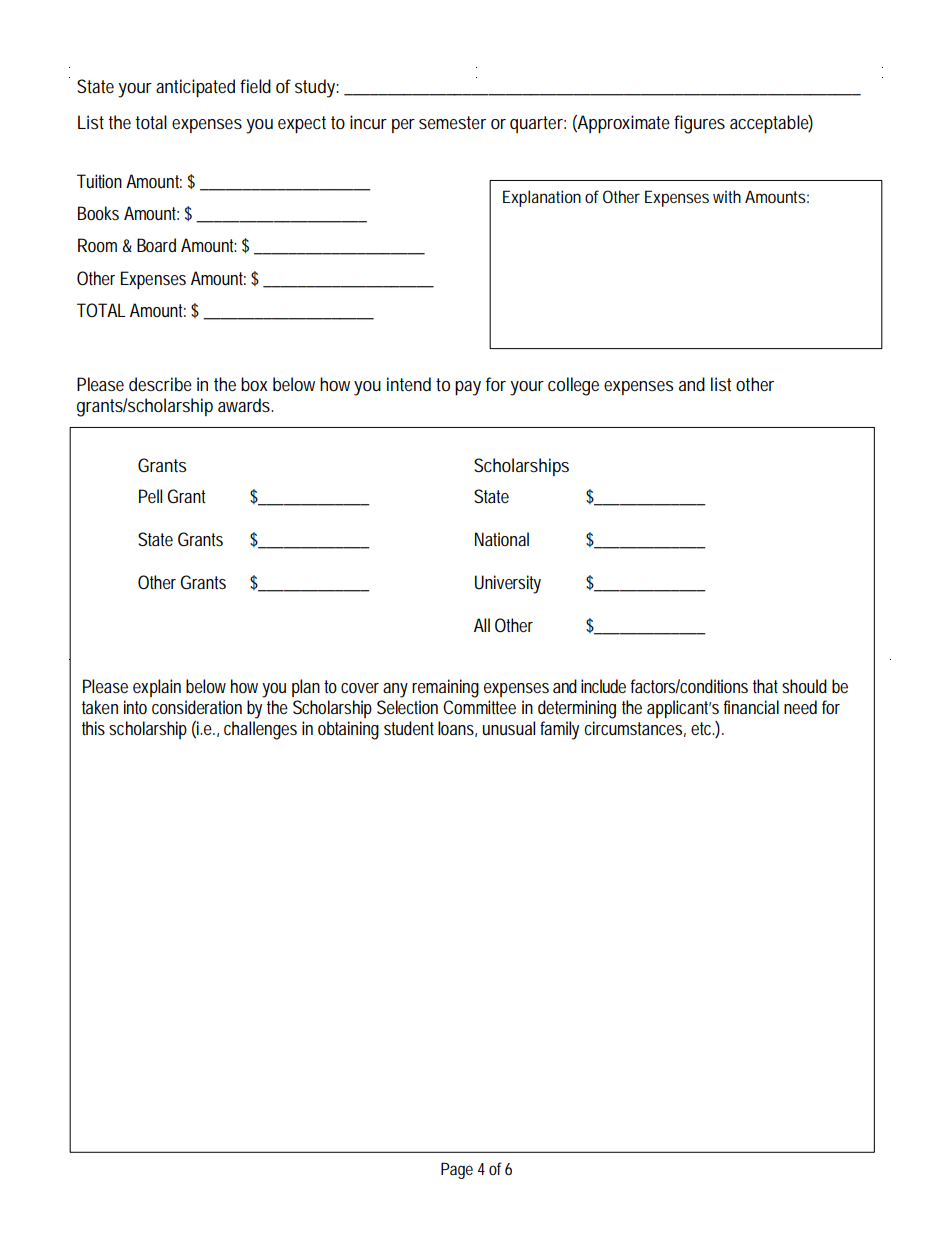  Describe the element at coordinates (195, 88) in the page. I see `anticipated` at that location.
